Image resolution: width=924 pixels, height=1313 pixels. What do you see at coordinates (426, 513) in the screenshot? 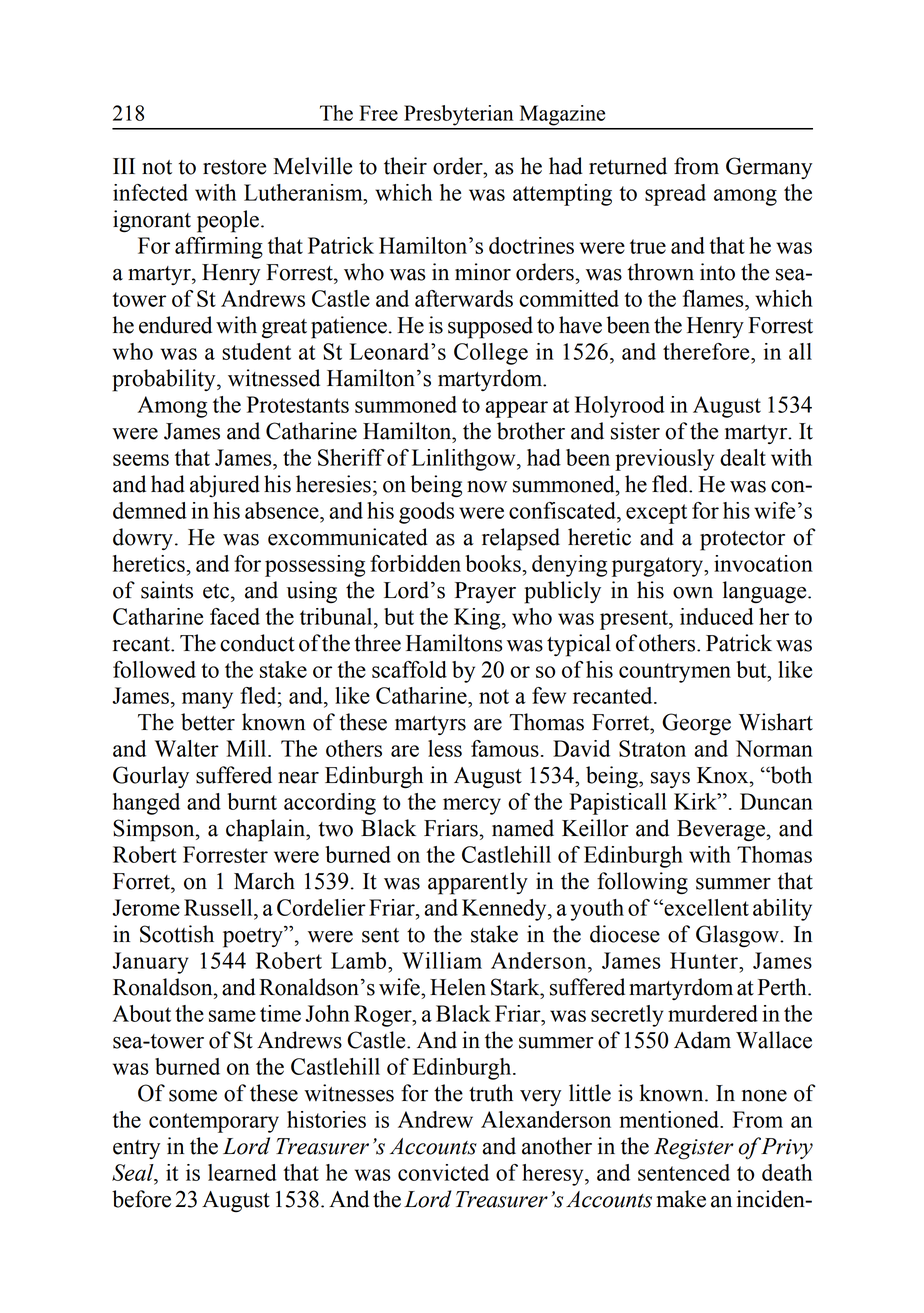
I see `goods` at bounding box center [426, 513].
